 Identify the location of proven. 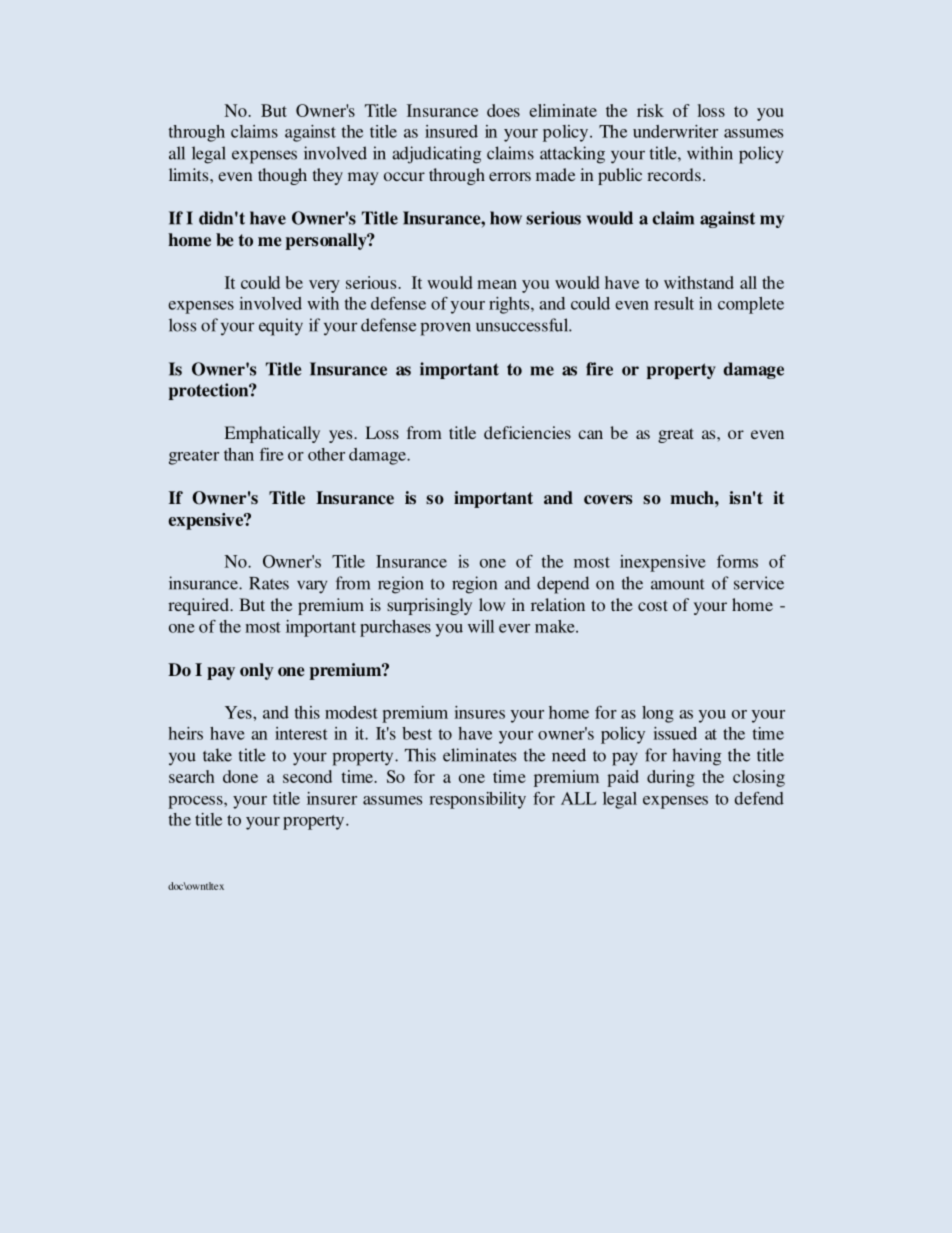
(445, 329).
